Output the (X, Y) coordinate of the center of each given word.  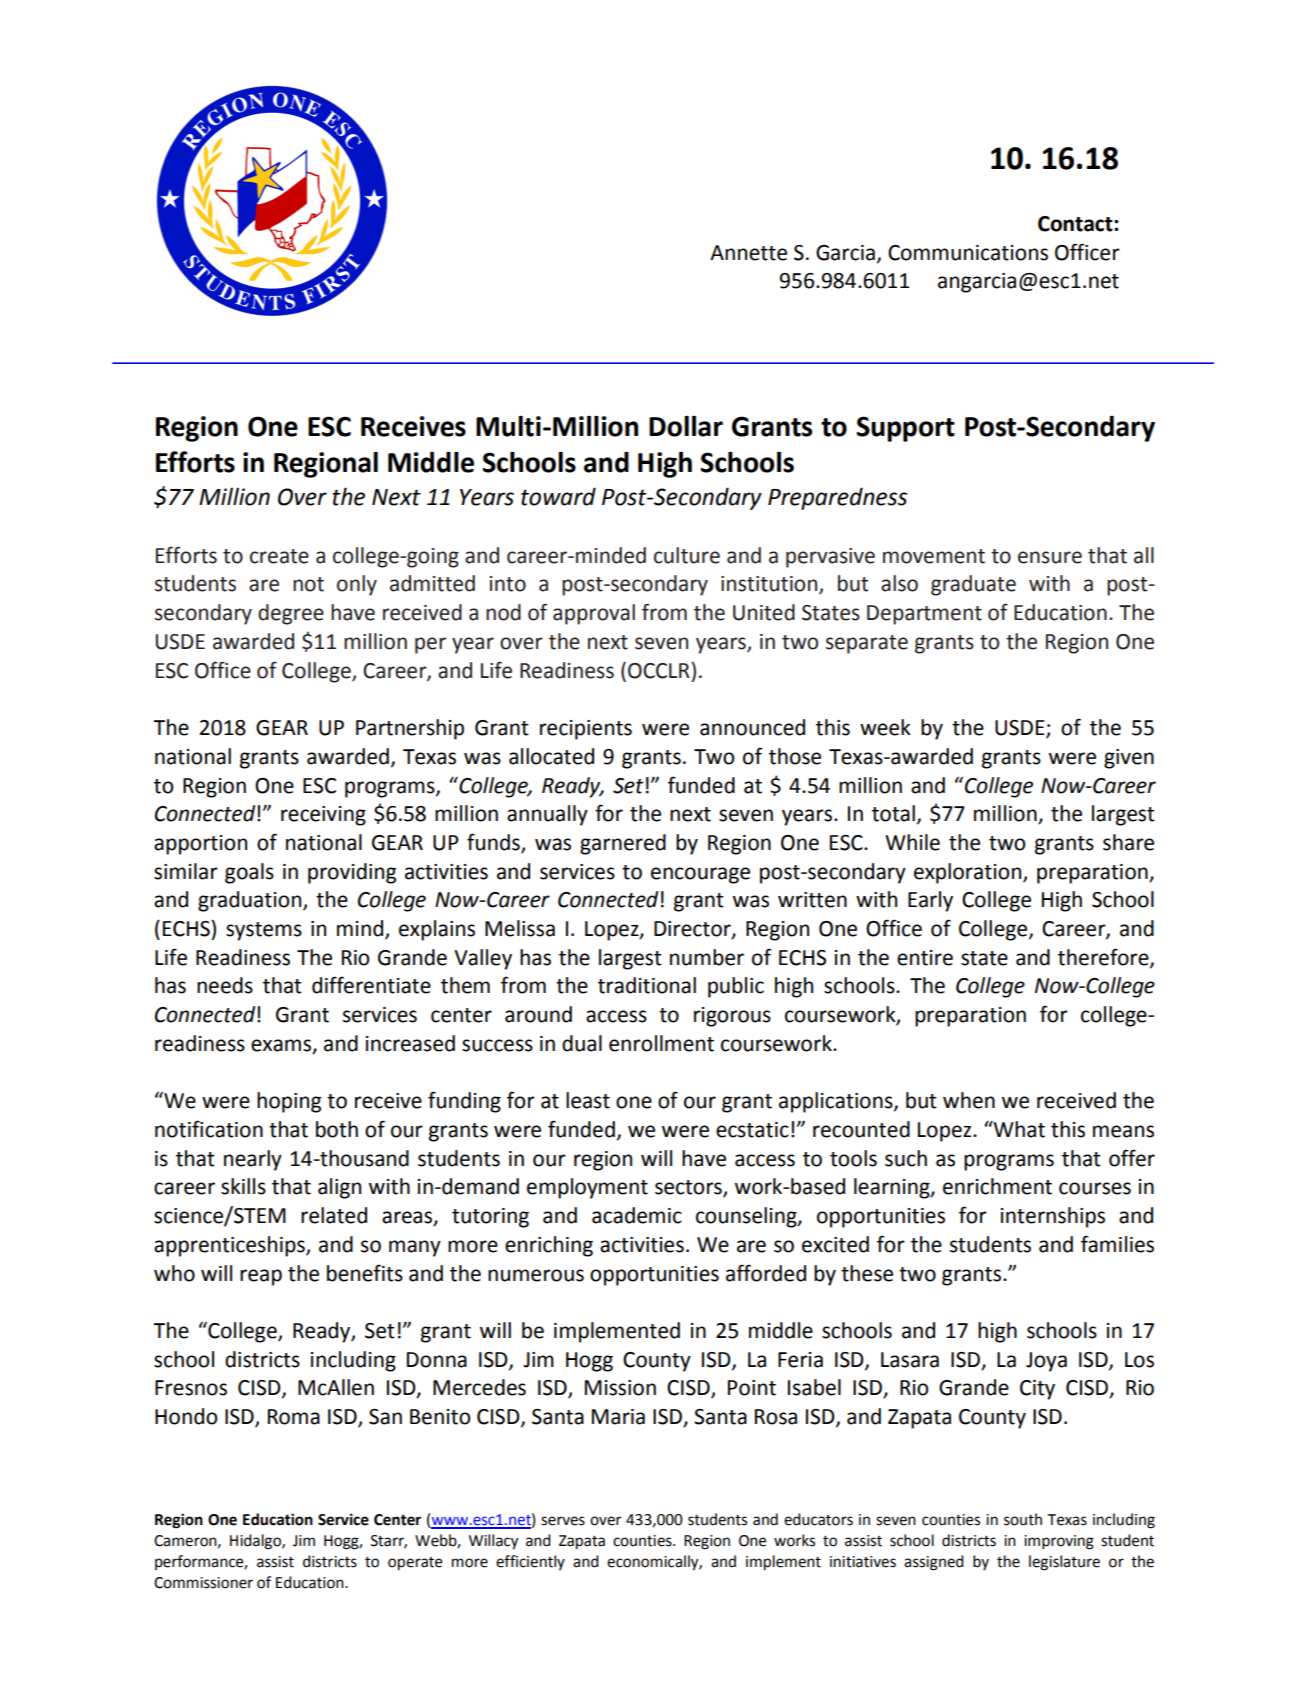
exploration (969, 873)
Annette (748, 253)
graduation (251, 901)
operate (415, 1564)
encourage (700, 875)
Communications (968, 253)
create (279, 556)
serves (563, 1521)
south (1023, 1519)
